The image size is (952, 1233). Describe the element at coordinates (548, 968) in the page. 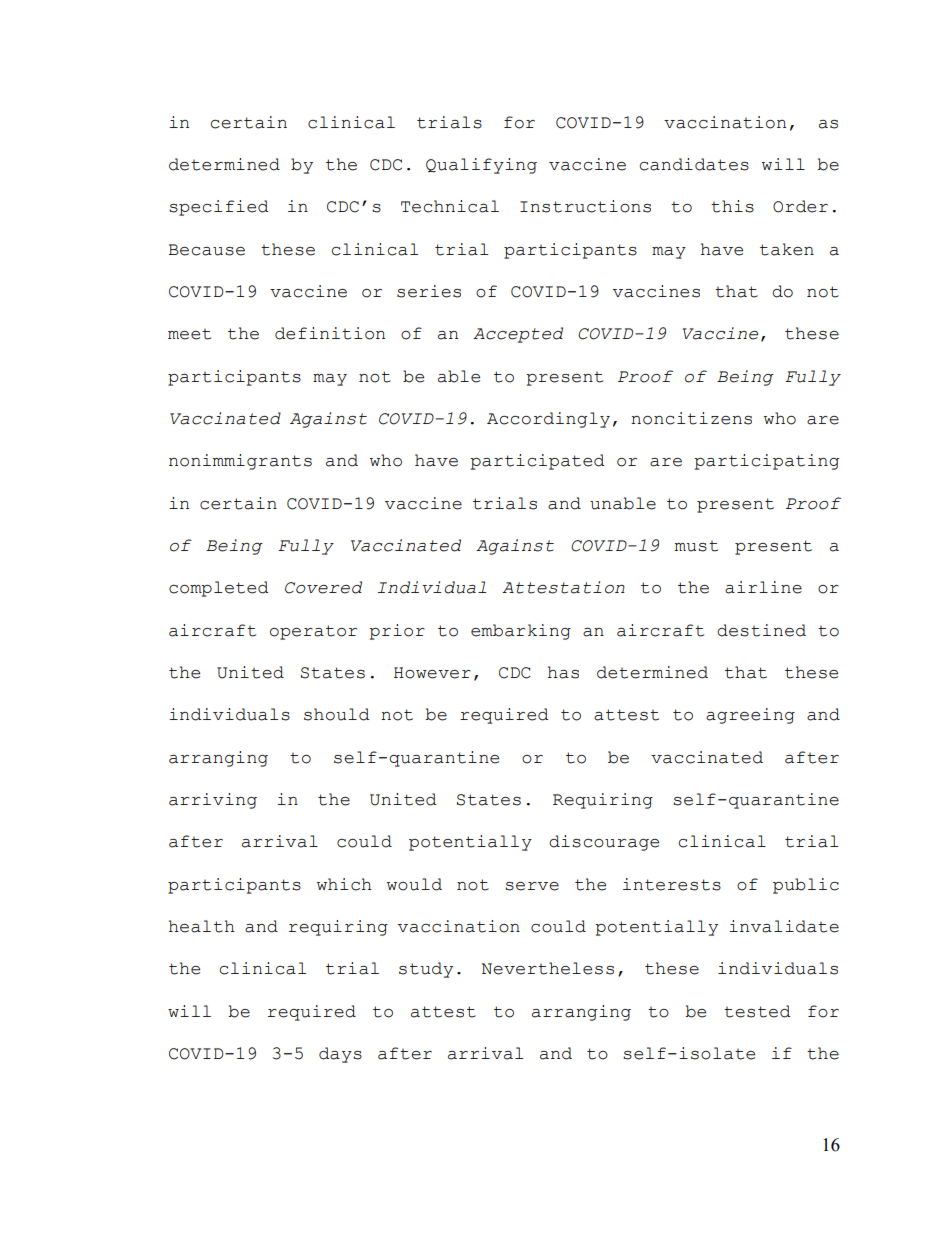

I see `Nevertheless` at that location.
